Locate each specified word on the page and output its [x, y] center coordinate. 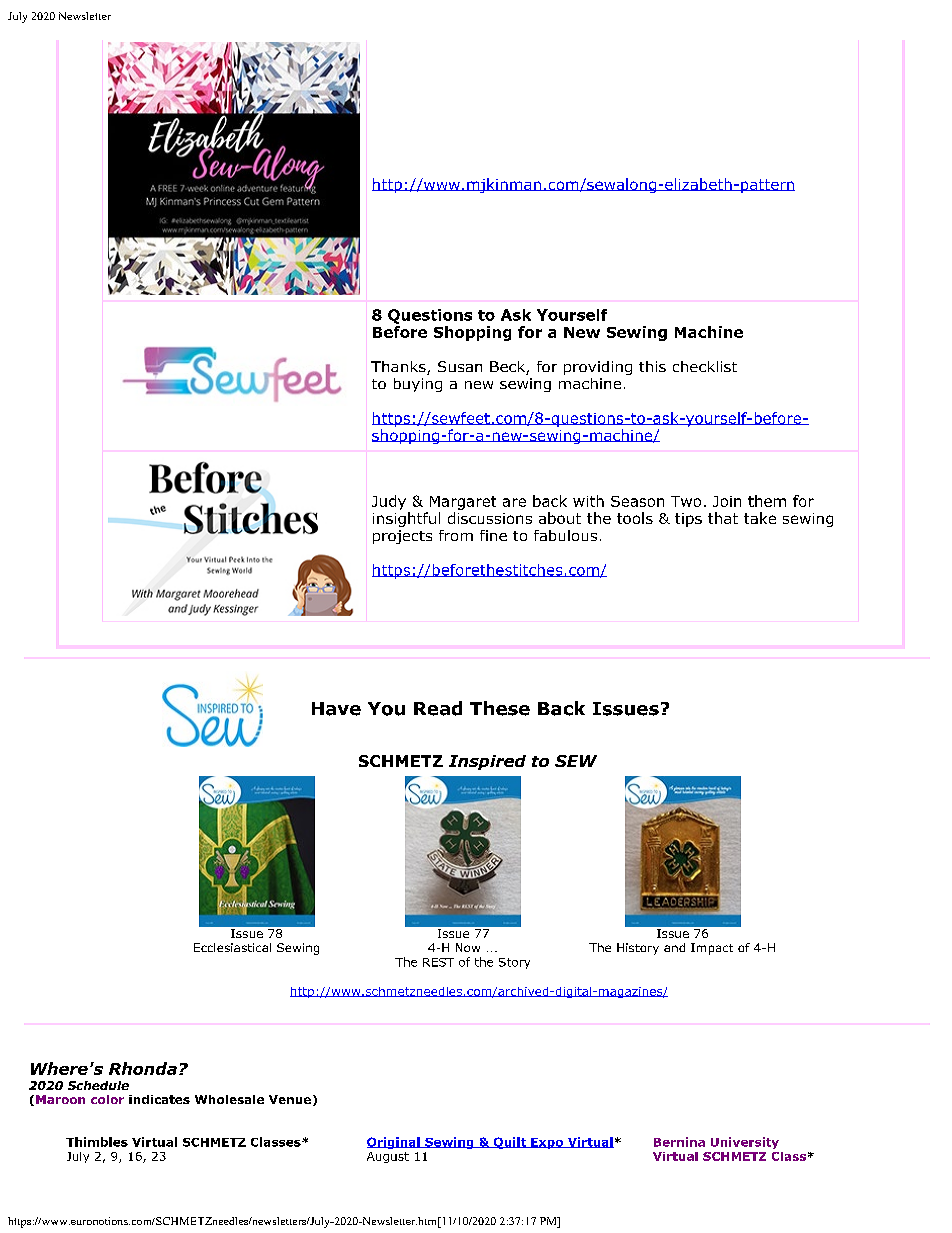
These [500, 708]
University [745, 1143]
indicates [159, 1099]
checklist [705, 366]
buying [418, 385]
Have [336, 709]
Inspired [487, 762]
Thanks [399, 368]
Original [394, 1143]
